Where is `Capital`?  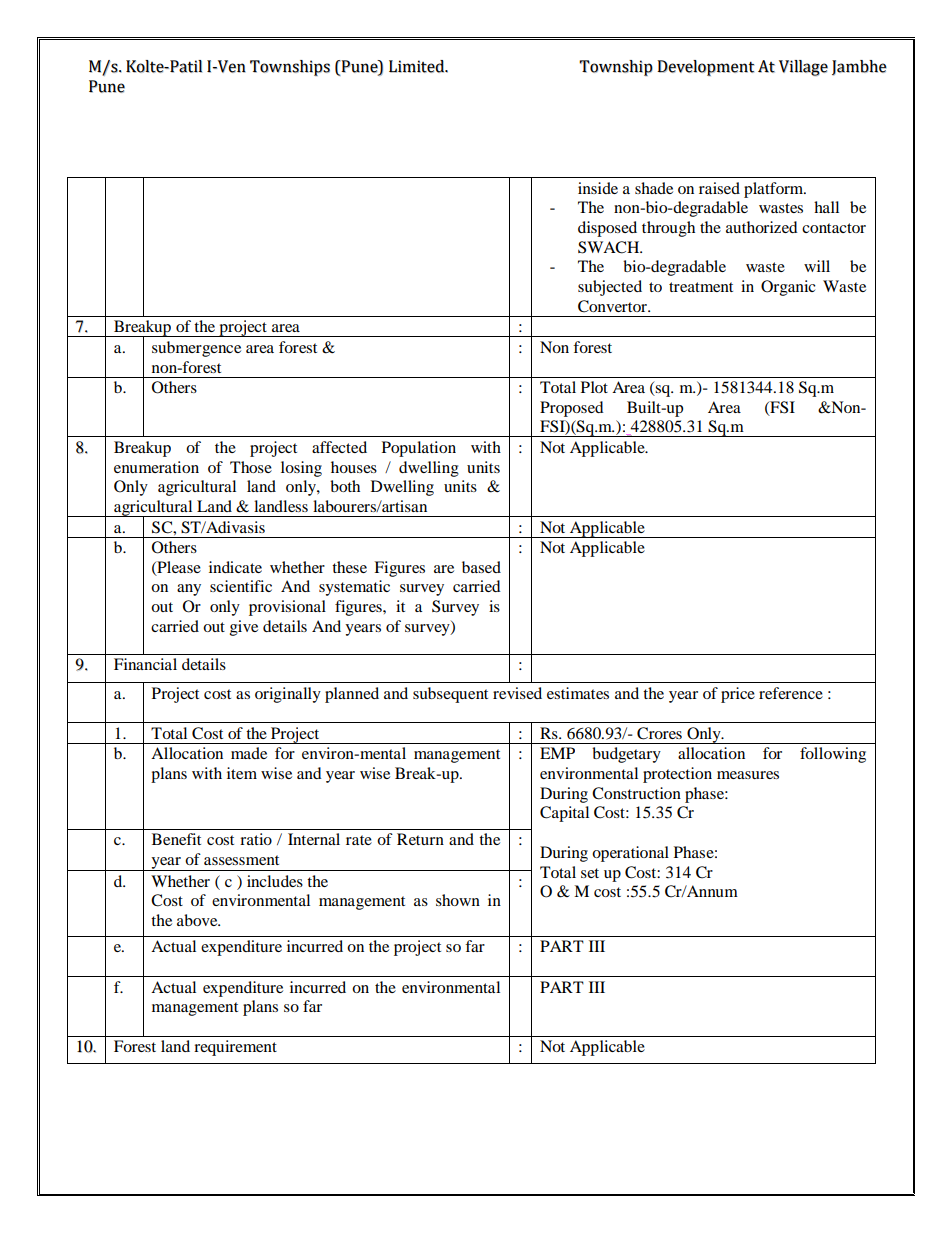 Capital is located at coordinates (564, 814).
